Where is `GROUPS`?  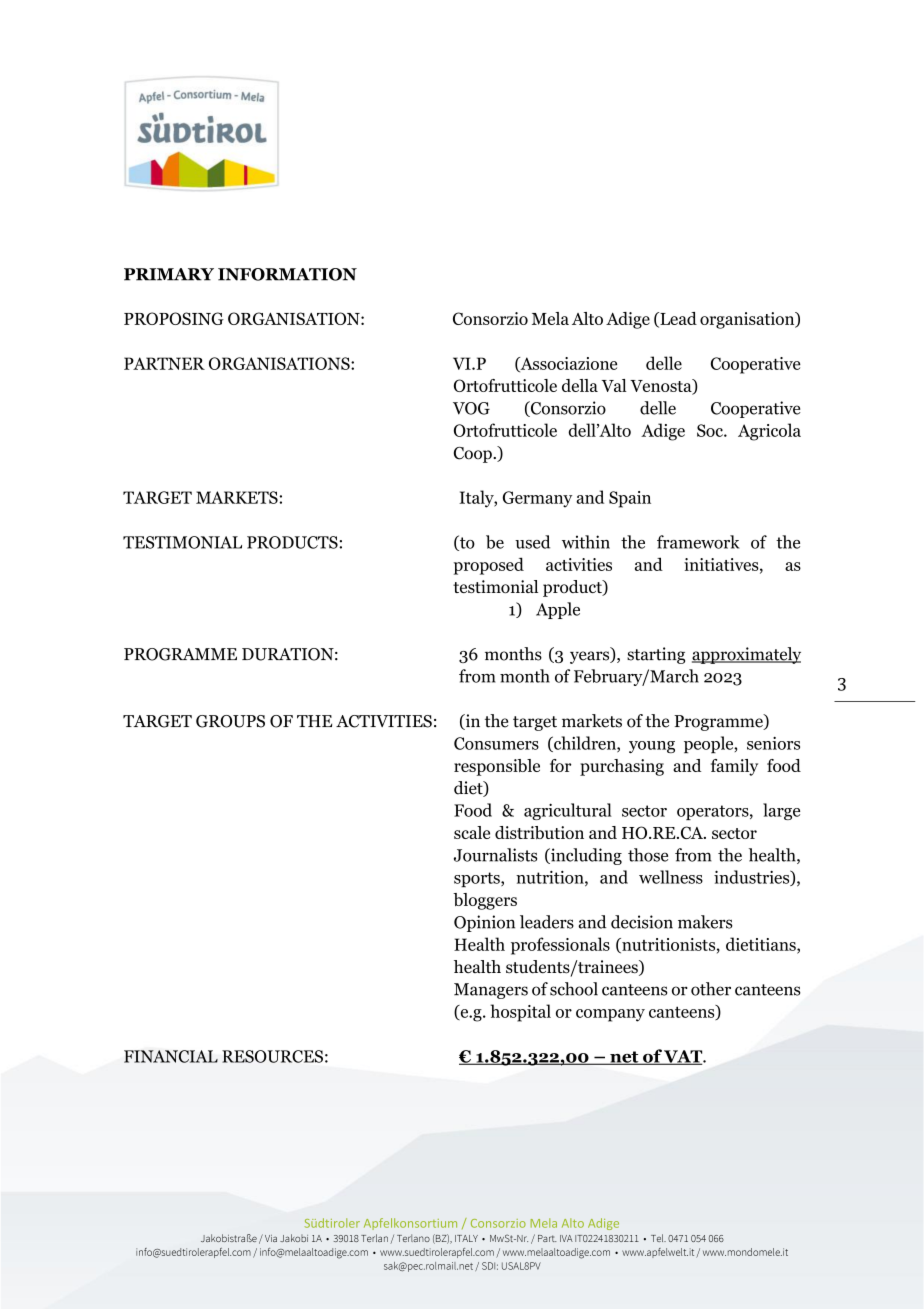 GROUPS is located at coordinates (230, 721).
